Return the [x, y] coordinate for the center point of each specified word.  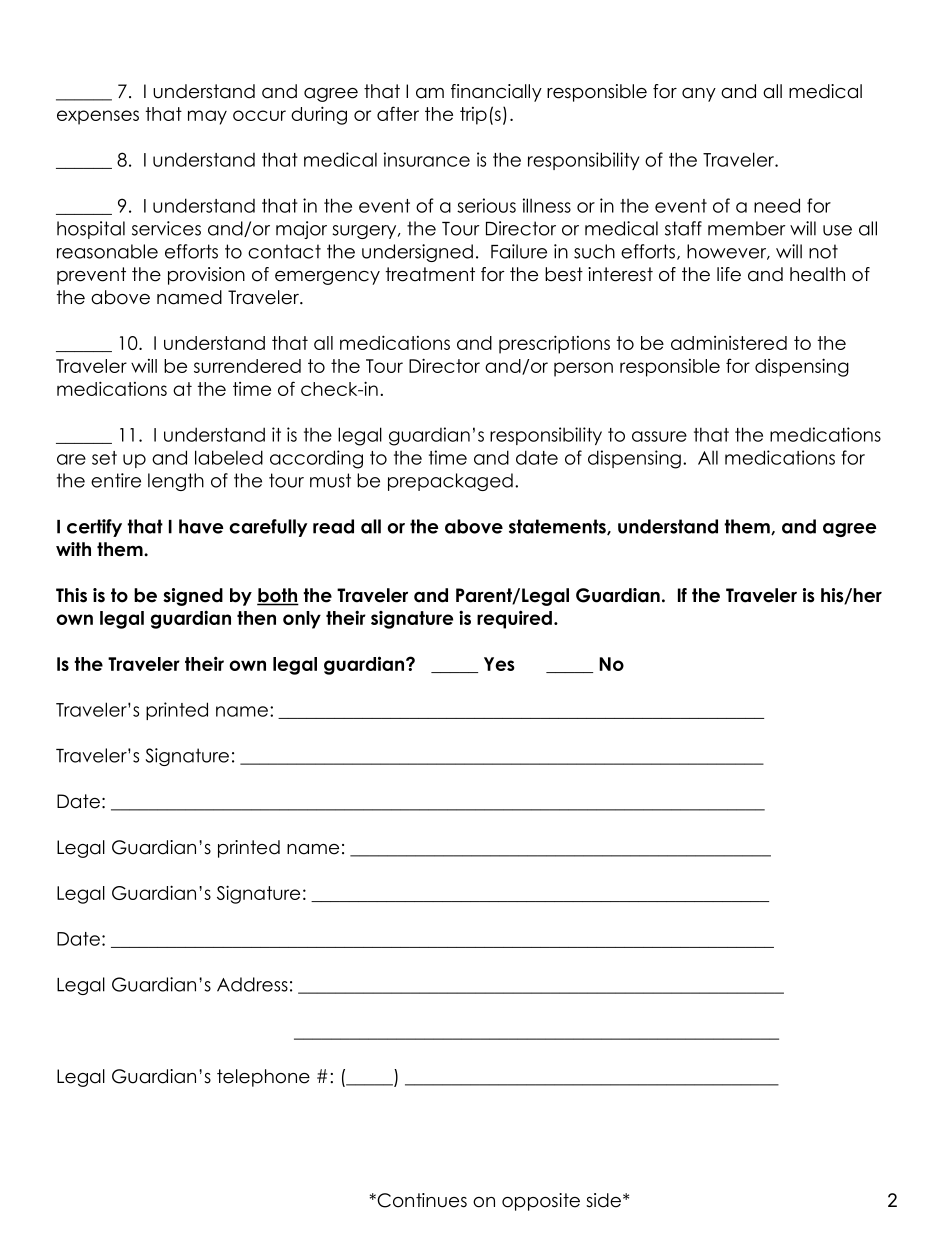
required [514, 619]
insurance [427, 159]
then [256, 618]
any [699, 95]
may [207, 117]
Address [252, 984]
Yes [499, 664]
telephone [263, 1078]
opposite [541, 1202]
